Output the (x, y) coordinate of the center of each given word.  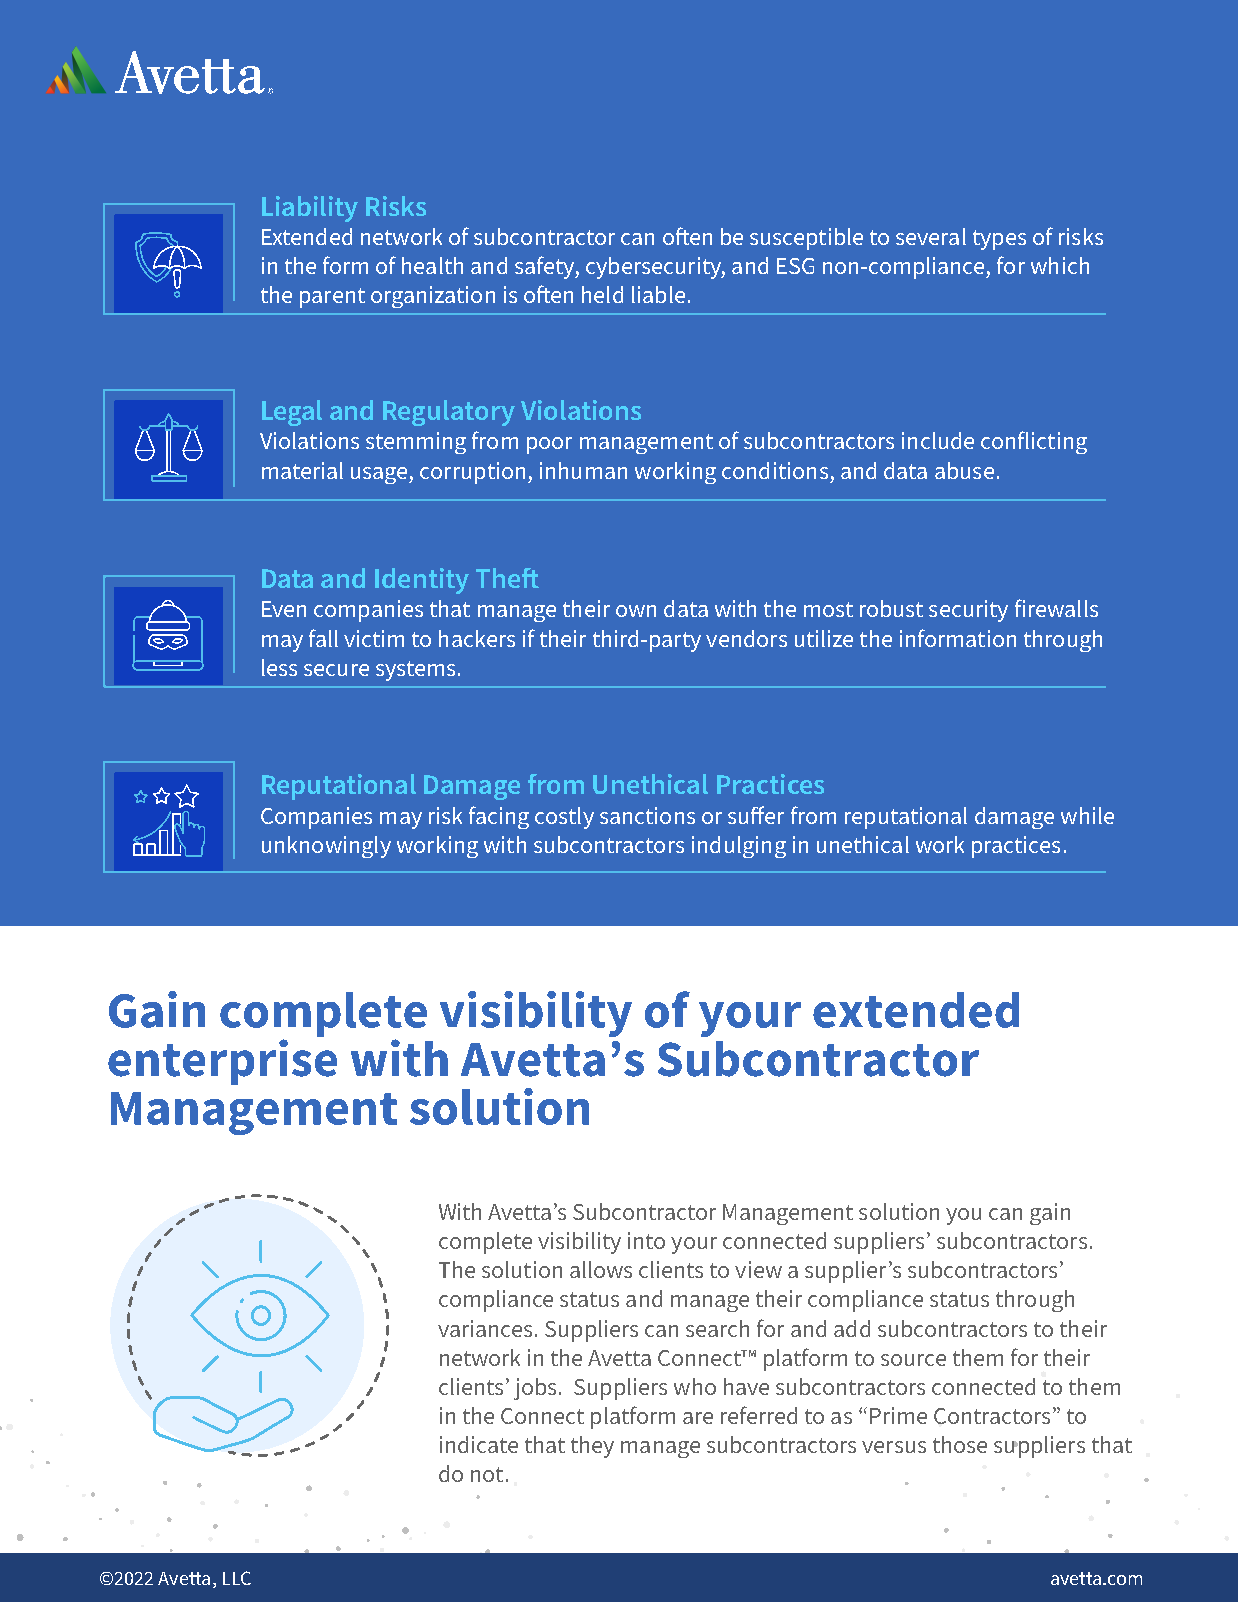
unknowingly (326, 847)
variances (485, 1328)
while (1087, 815)
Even (284, 609)
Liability (310, 209)
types (999, 240)
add (852, 1328)
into (646, 1240)
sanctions (647, 815)
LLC (237, 1578)
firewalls (1056, 608)
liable (658, 294)
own (636, 611)
